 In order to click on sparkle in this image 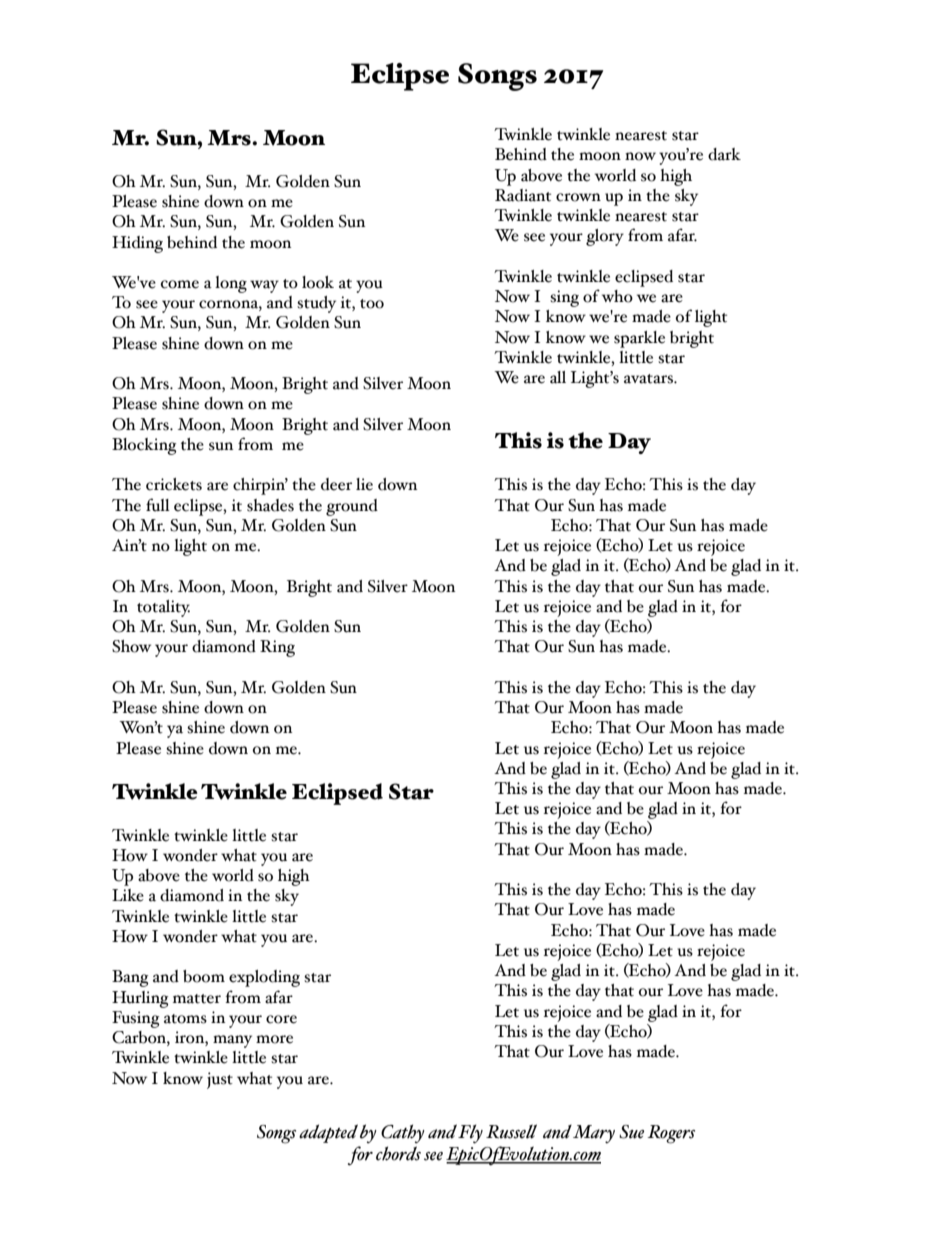, I will do `click(639, 339)`.
